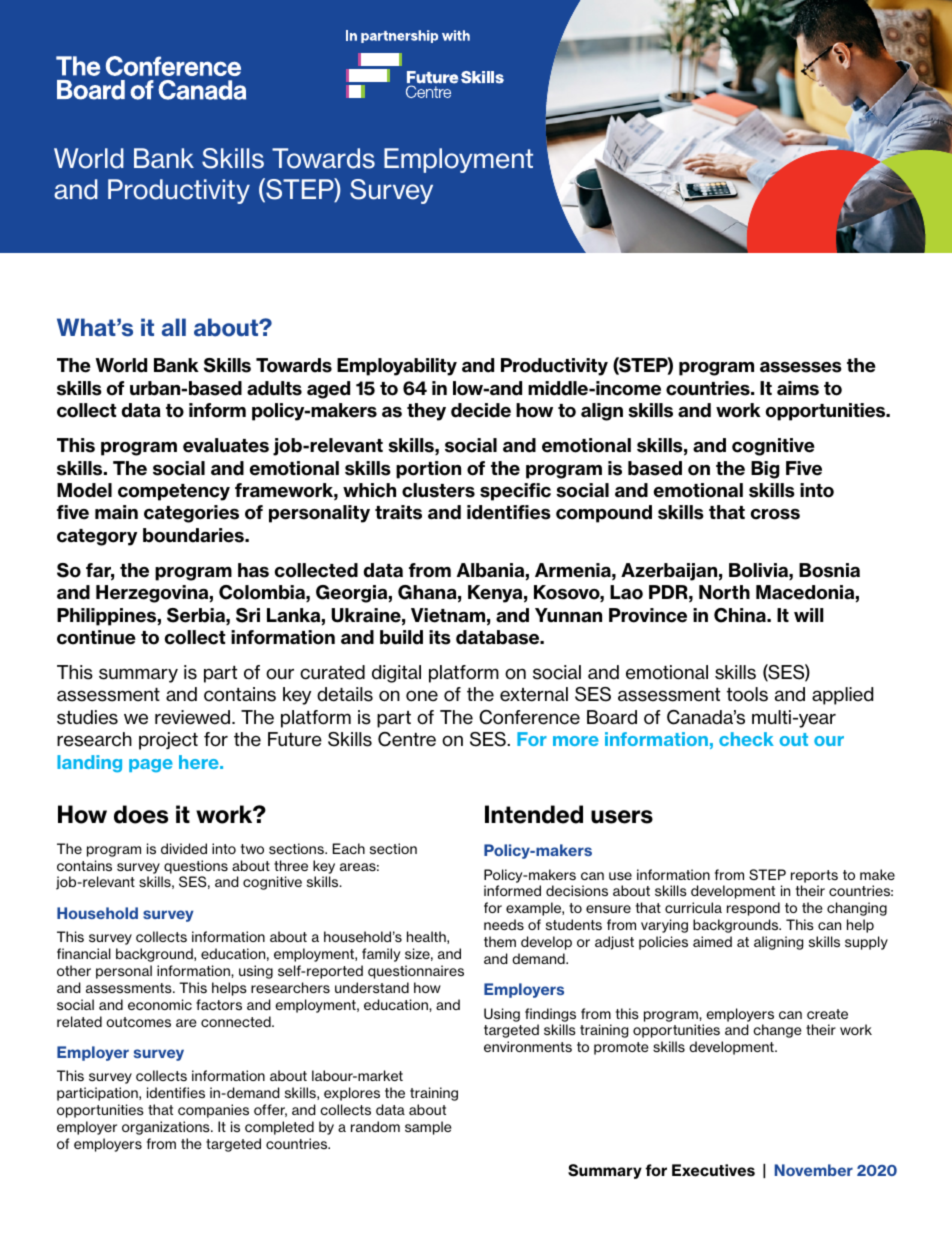  I want to click on assesses, so click(801, 367).
